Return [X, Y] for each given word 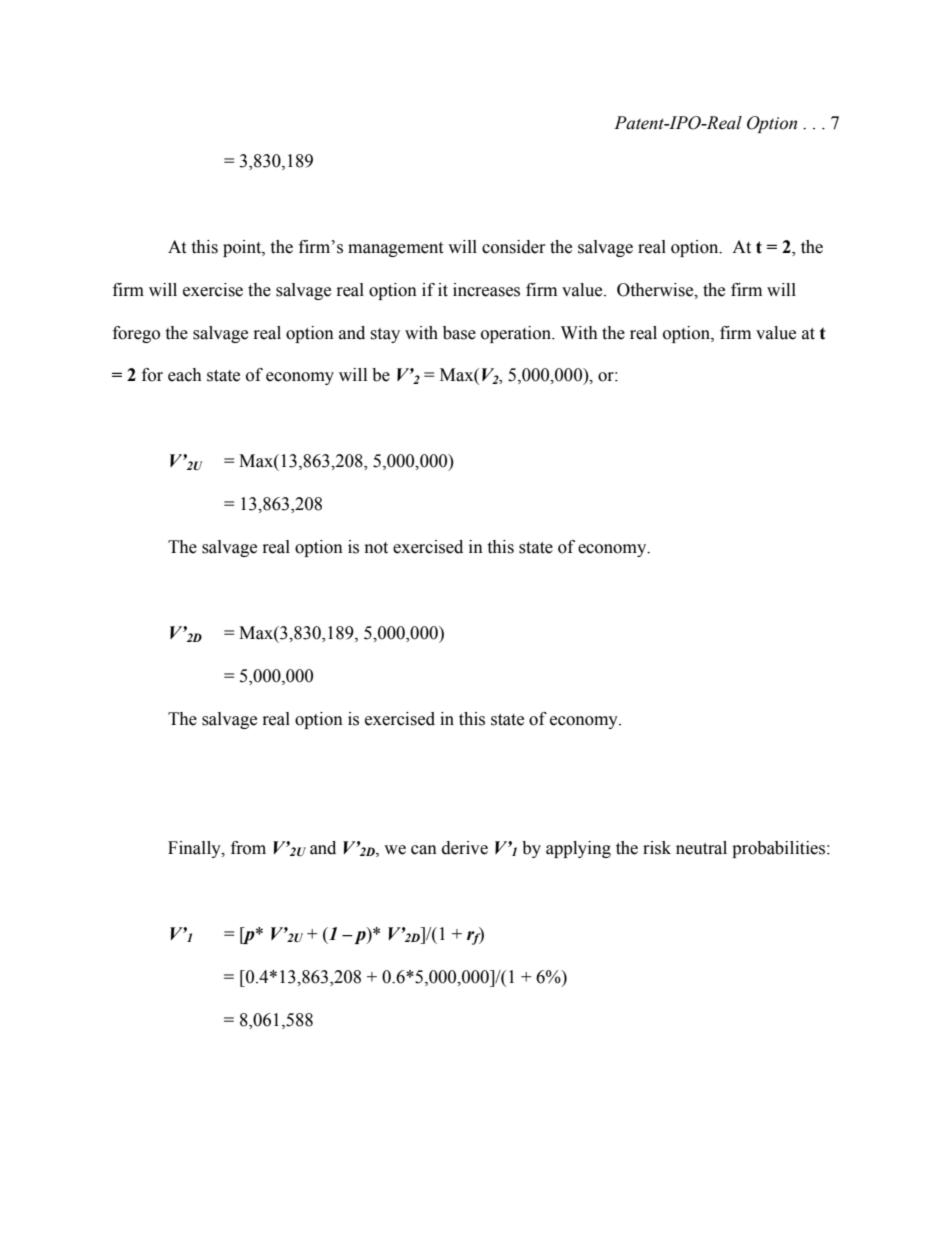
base [459, 333]
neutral [701, 848]
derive [465, 848]
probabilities [780, 849]
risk [657, 848]
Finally [195, 849]
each [185, 375]
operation [517, 334]
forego [136, 334]
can [424, 850]
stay [385, 335]
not [376, 548]
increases [486, 290]
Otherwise [656, 290]
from [248, 848]
